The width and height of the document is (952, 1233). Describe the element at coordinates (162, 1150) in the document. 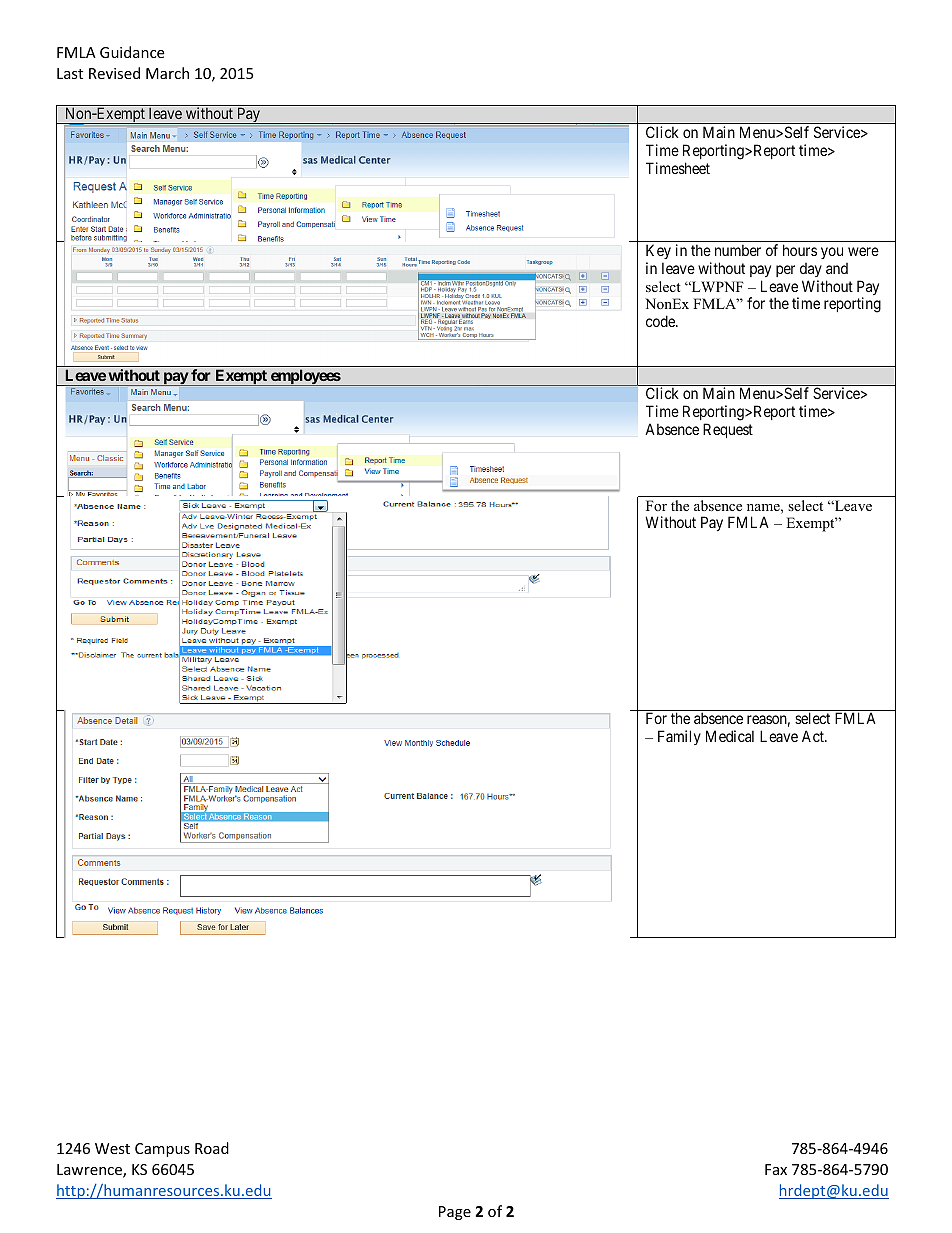

I see `Campus` at that location.
